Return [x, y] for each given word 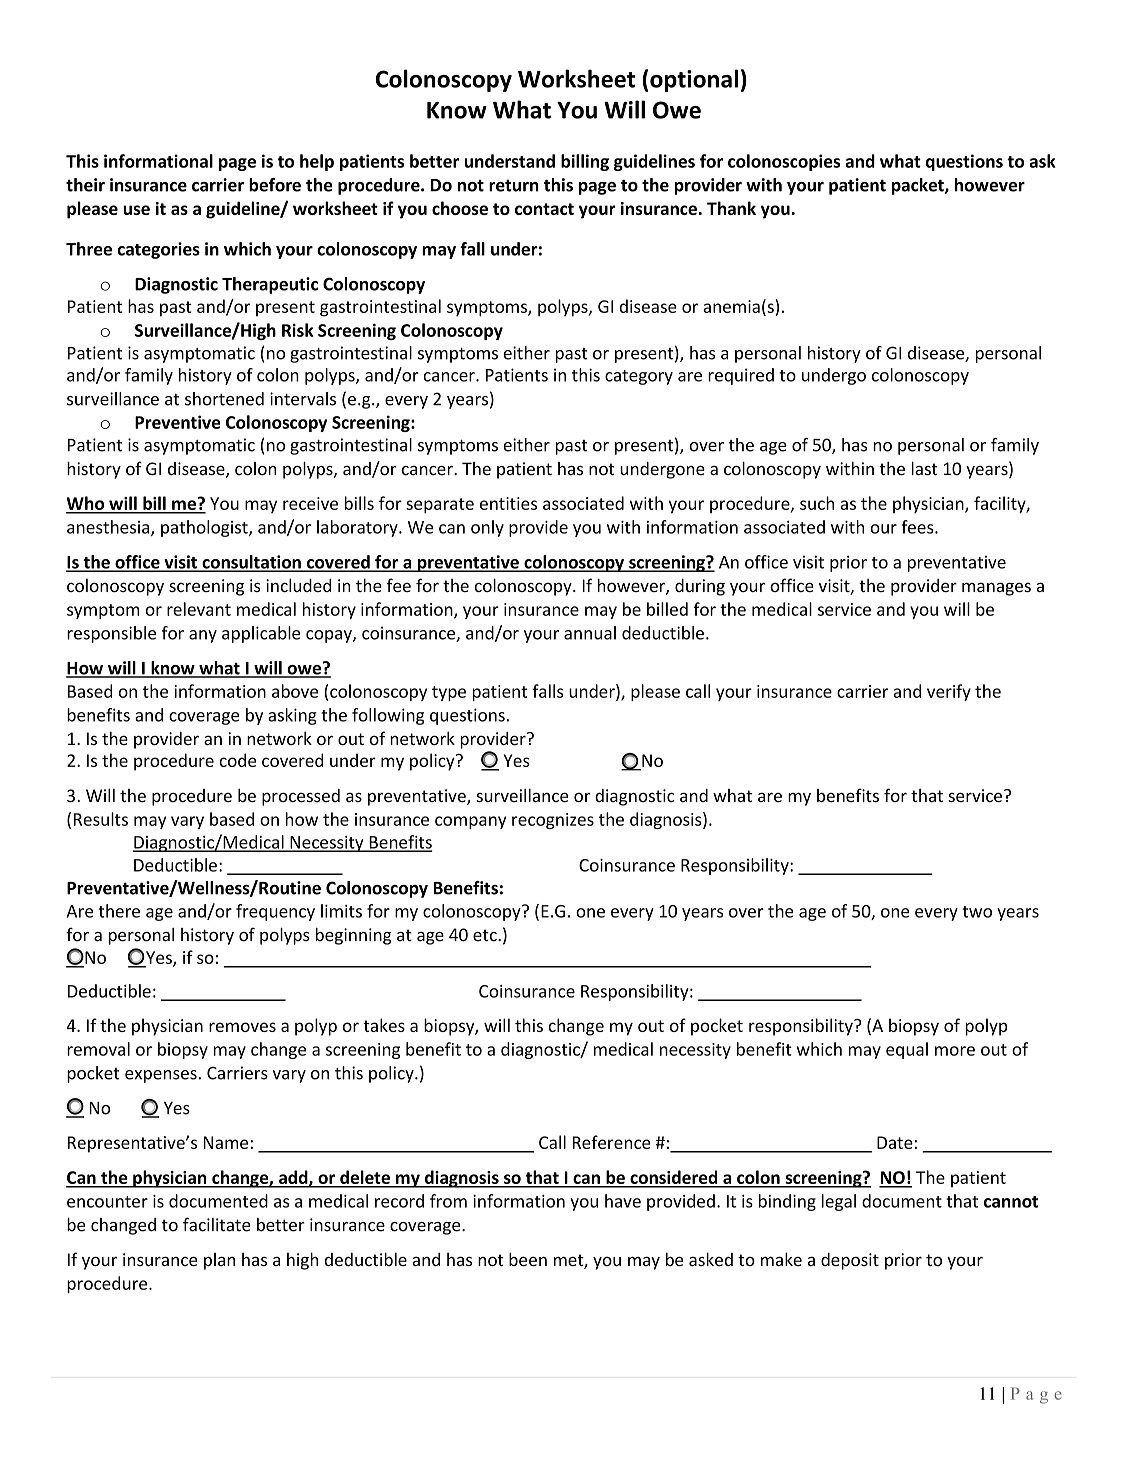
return [514, 186]
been [528, 1259]
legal [839, 1202]
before [275, 185]
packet [919, 186]
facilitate [217, 1224]
